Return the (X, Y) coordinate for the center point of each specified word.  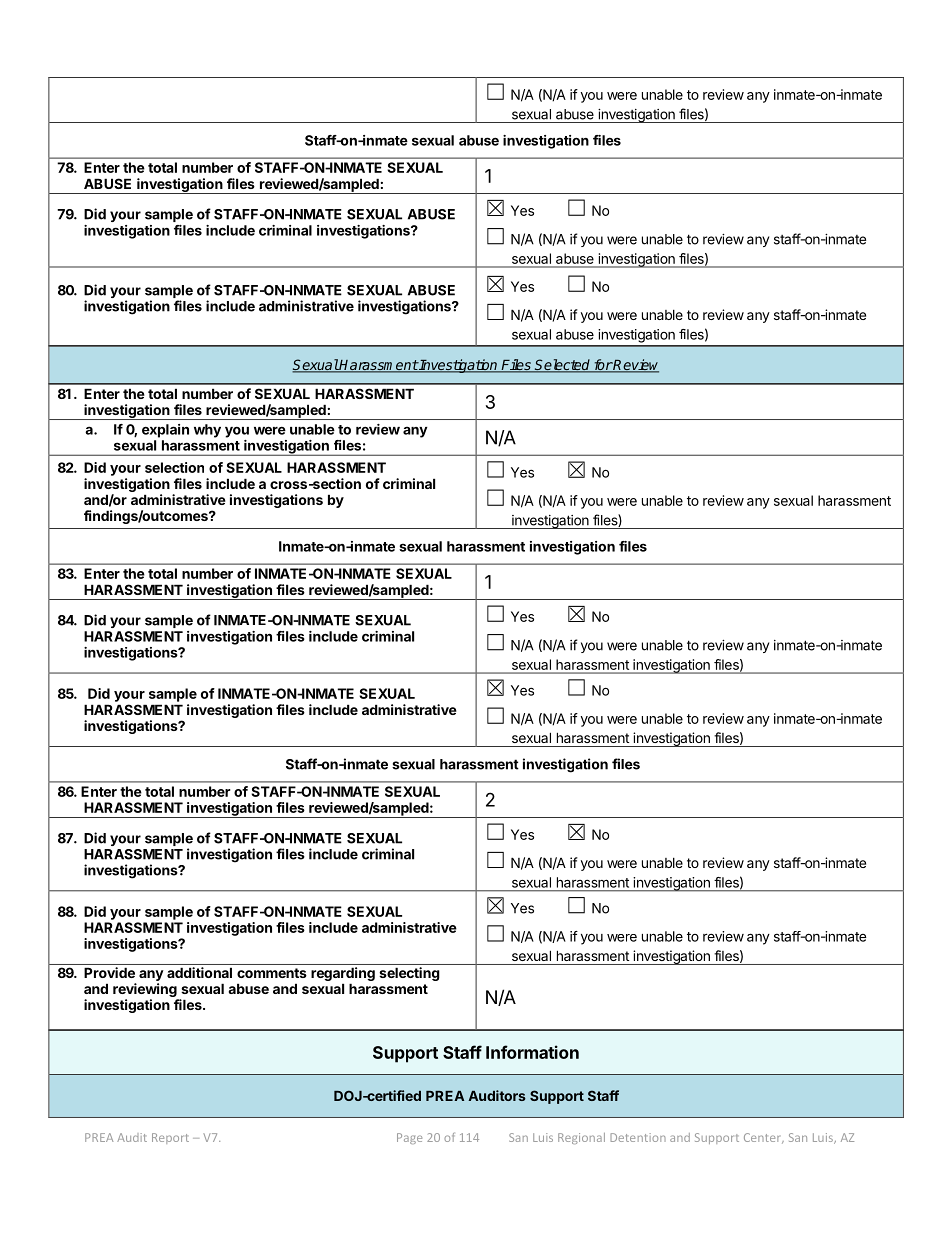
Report (170, 1138)
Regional (581, 1138)
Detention (638, 1137)
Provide (109, 972)
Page (409, 1138)
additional (199, 972)
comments (272, 973)
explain (165, 431)
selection (174, 467)
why (207, 431)
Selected (563, 366)
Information (532, 1052)
